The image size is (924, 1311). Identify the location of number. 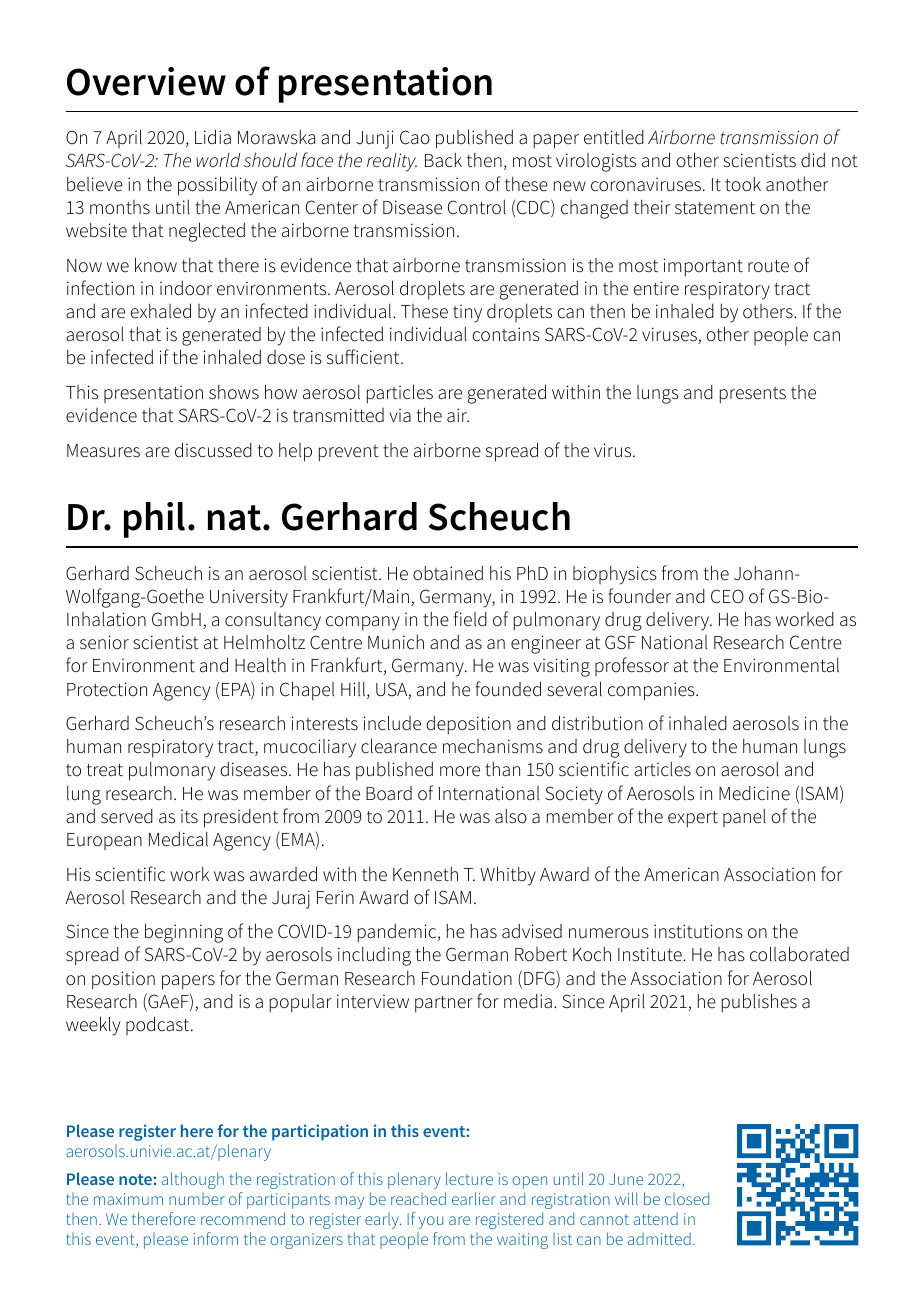
(197, 1199).
